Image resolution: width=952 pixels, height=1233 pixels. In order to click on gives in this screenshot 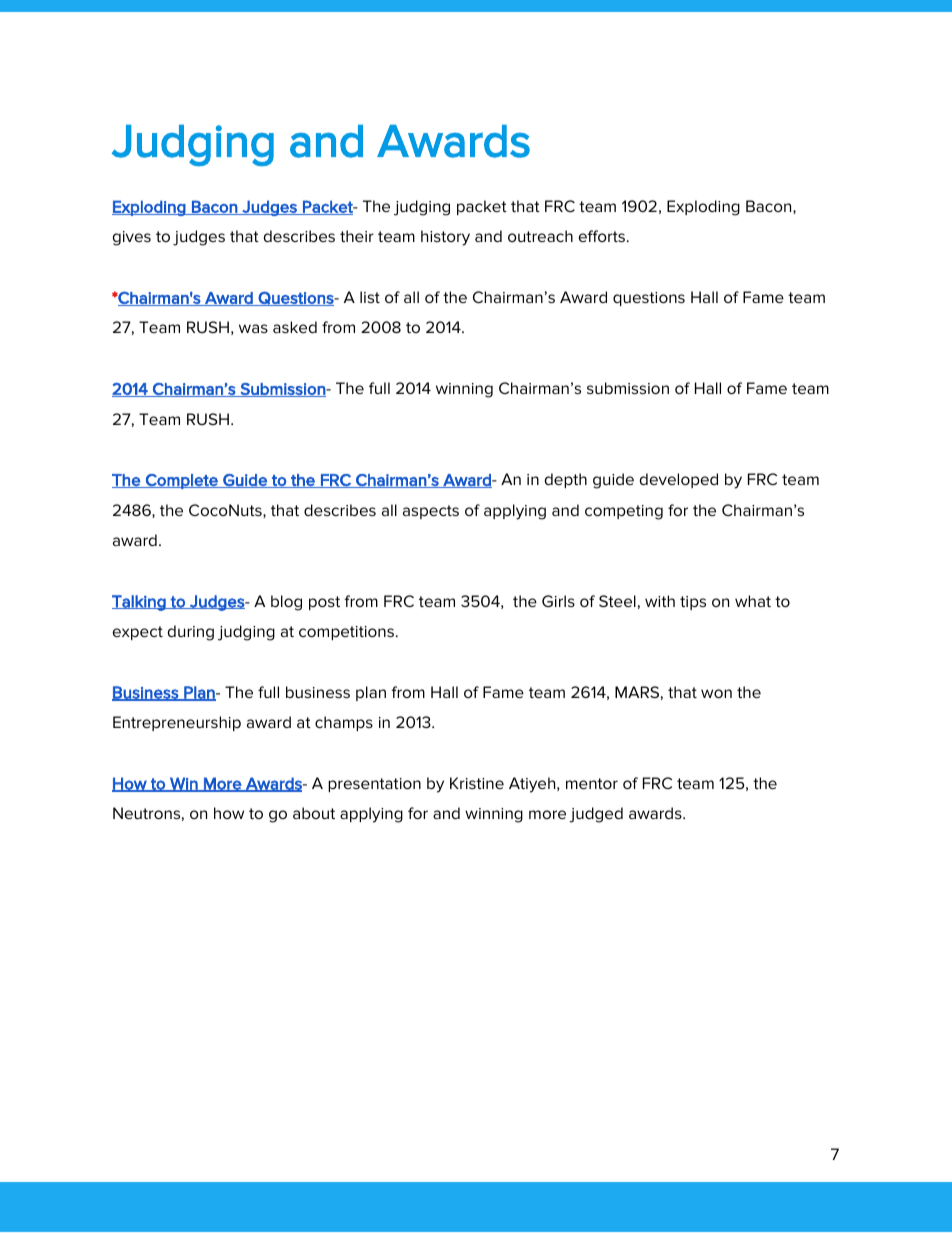, I will do `click(132, 238)`.
